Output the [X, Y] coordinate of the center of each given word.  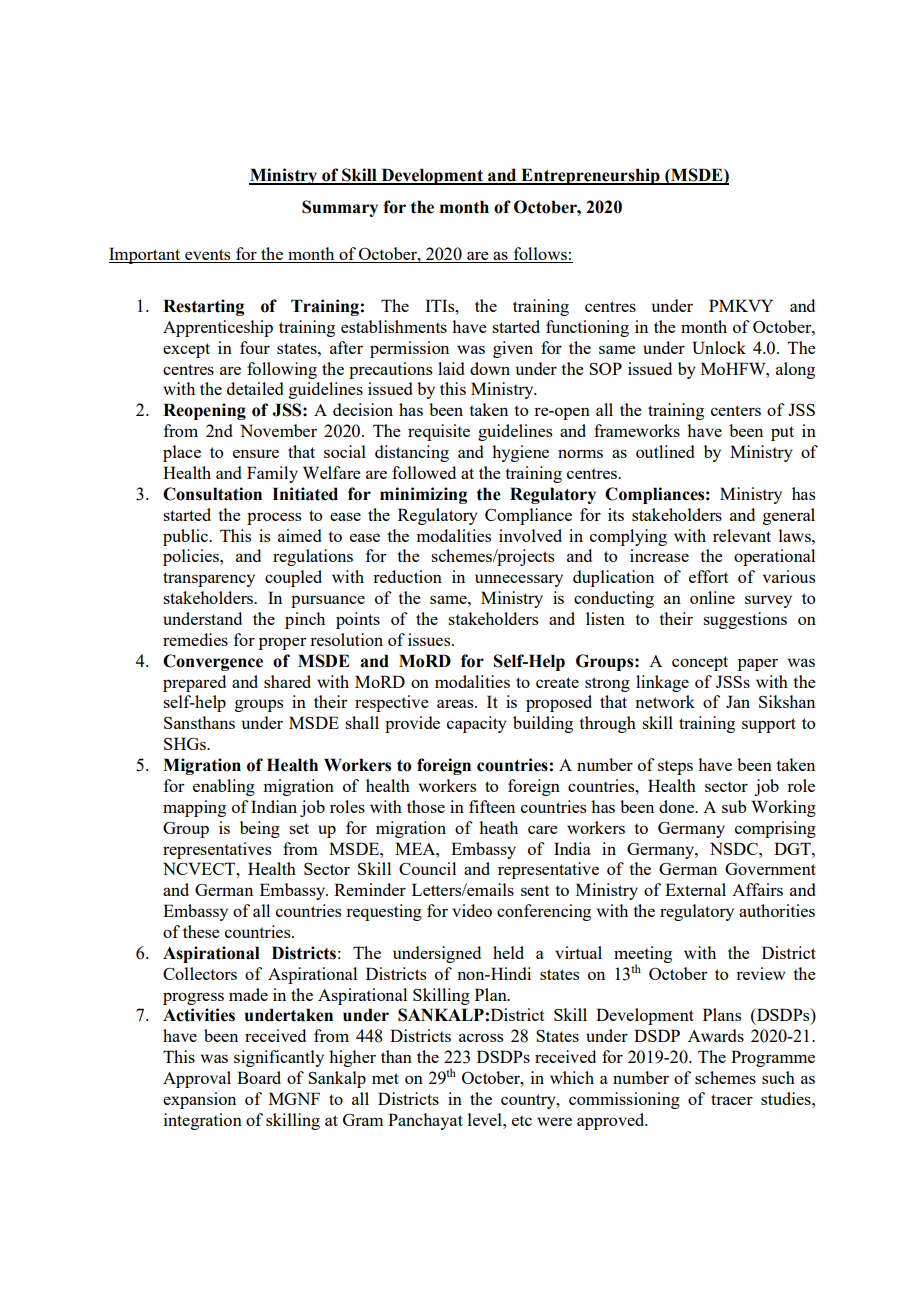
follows [540, 253]
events [207, 254]
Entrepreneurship [590, 176]
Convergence [213, 662]
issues [430, 639]
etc [522, 1120]
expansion [199, 1100]
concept [700, 663]
